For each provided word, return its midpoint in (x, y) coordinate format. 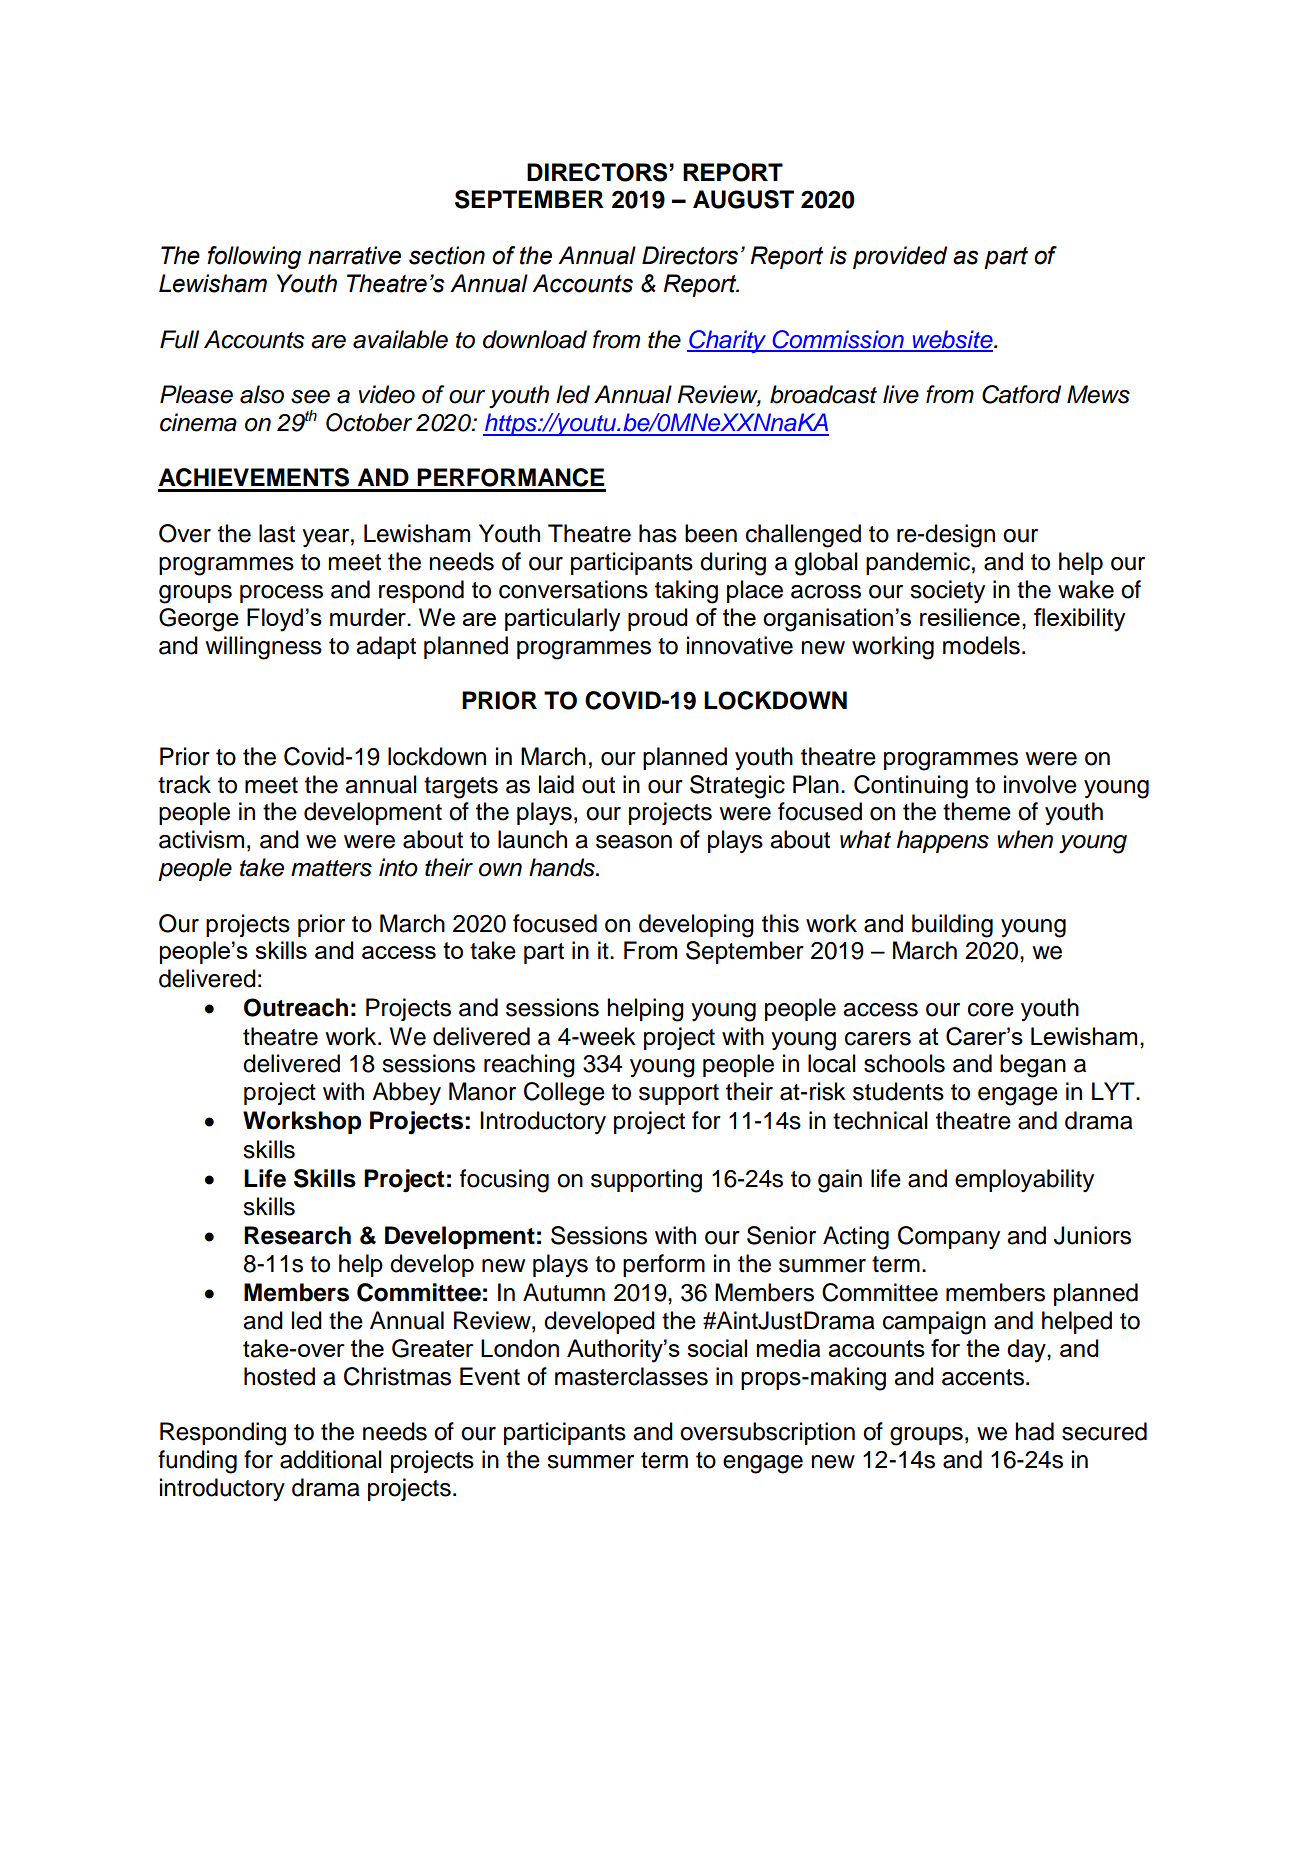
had (1034, 1431)
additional (331, 1459)
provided (900, 257)
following (254, 257)
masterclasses (631, 1376)
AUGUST (743, 199)
